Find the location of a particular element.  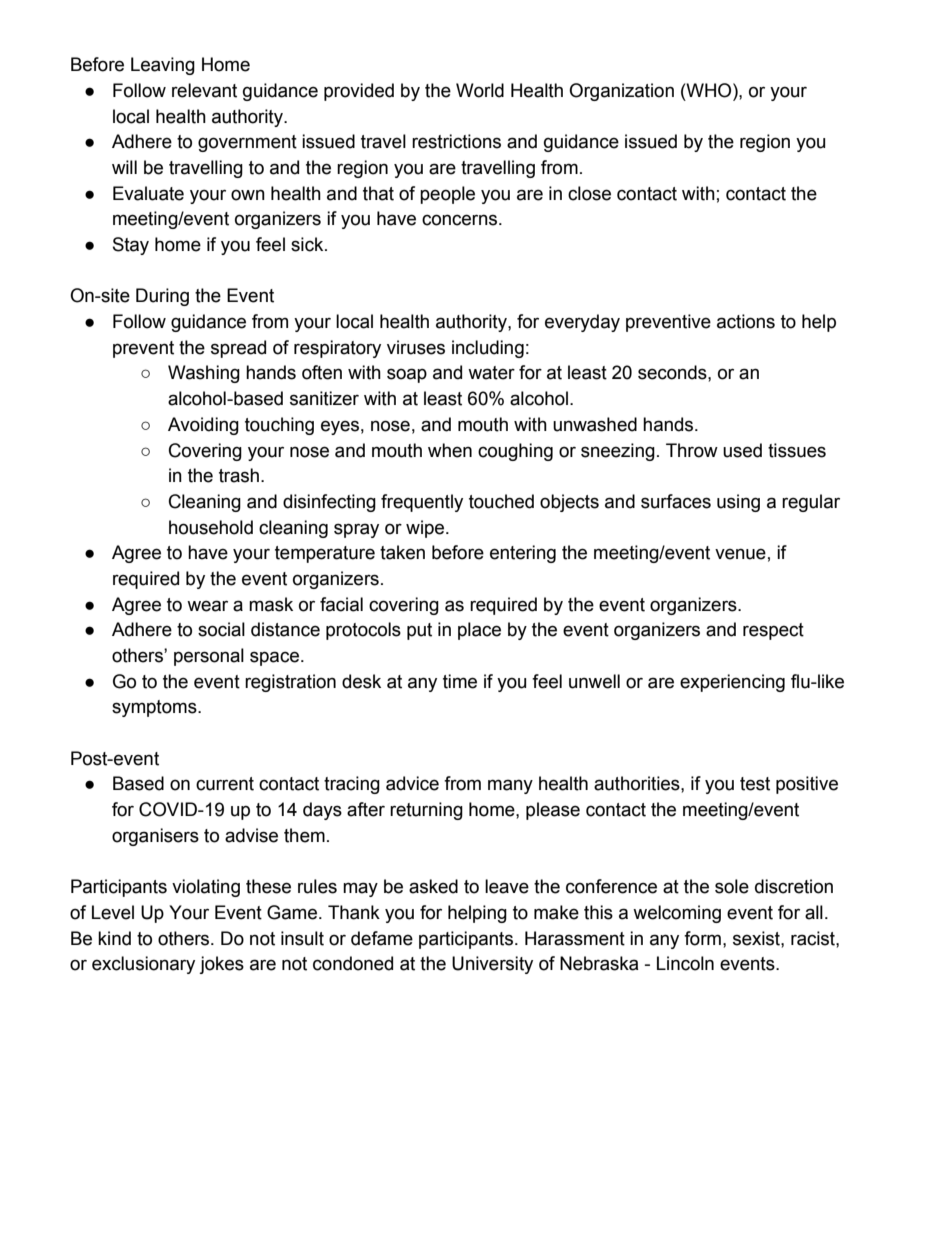

Organization is located at coordinates (621, 92).
